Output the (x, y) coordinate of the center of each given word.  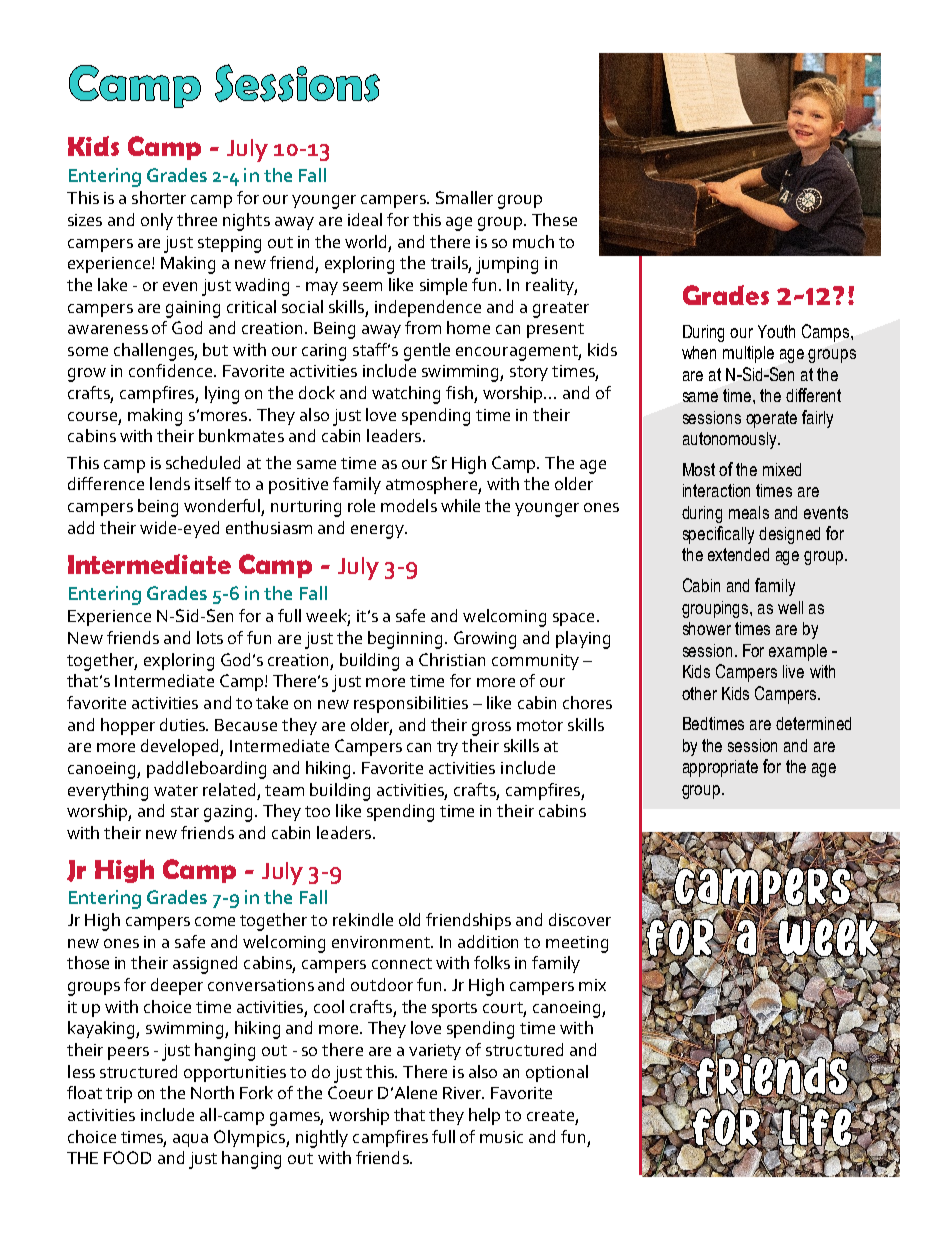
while (460, 505)
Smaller (464, 197)
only (157, 221)
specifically (718, 535)
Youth (776, 331)
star (185, 811)
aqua (190, 1140)
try (447, 748)
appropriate (720, 768)
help (484, 1116)
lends (170, 483)
